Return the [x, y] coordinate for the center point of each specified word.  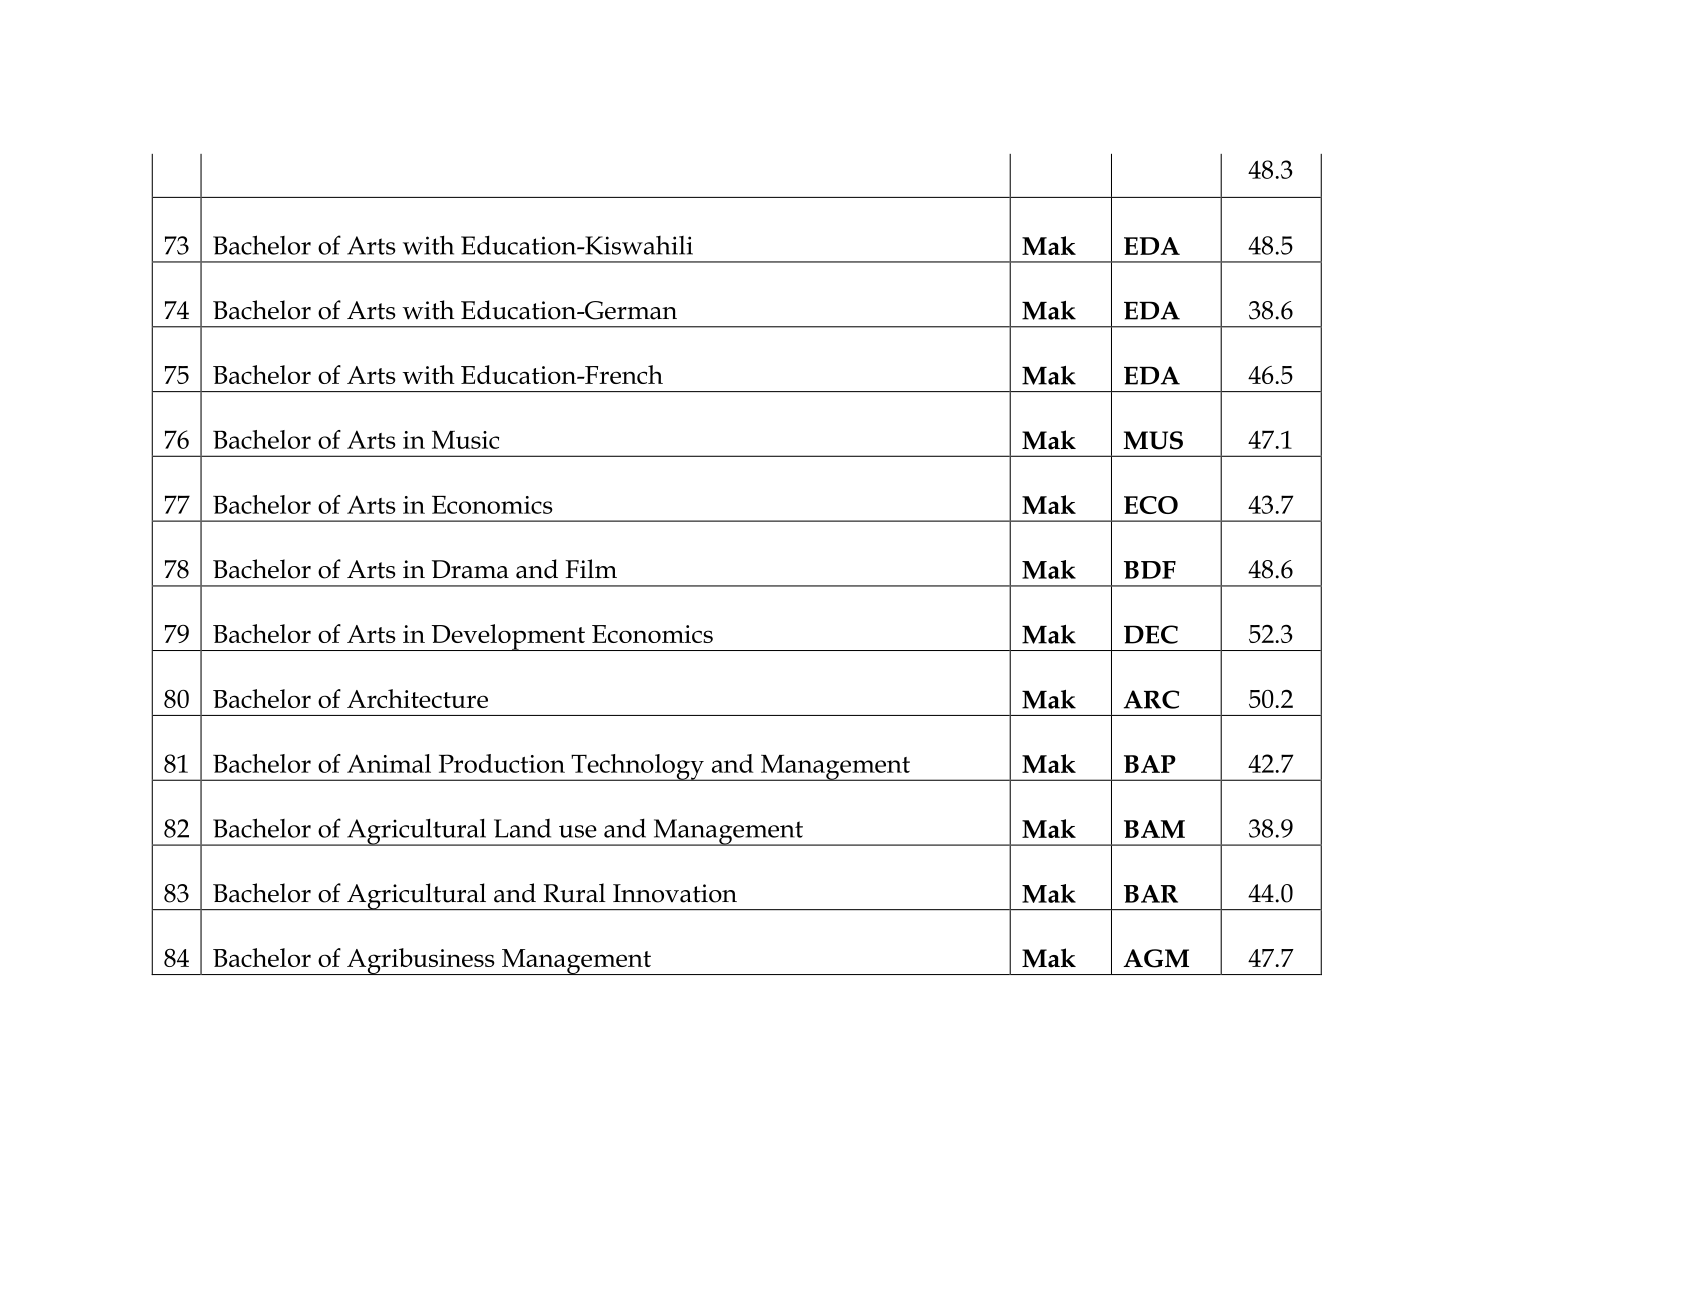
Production [502, 763]
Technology [637, 767]
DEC [1151, 634]
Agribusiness [421, 961]
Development [508, 637]
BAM [1154, 829]
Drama [470, 569]
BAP [1150, 764]
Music [465, 440]
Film [591, 568]
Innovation [675, 893]
